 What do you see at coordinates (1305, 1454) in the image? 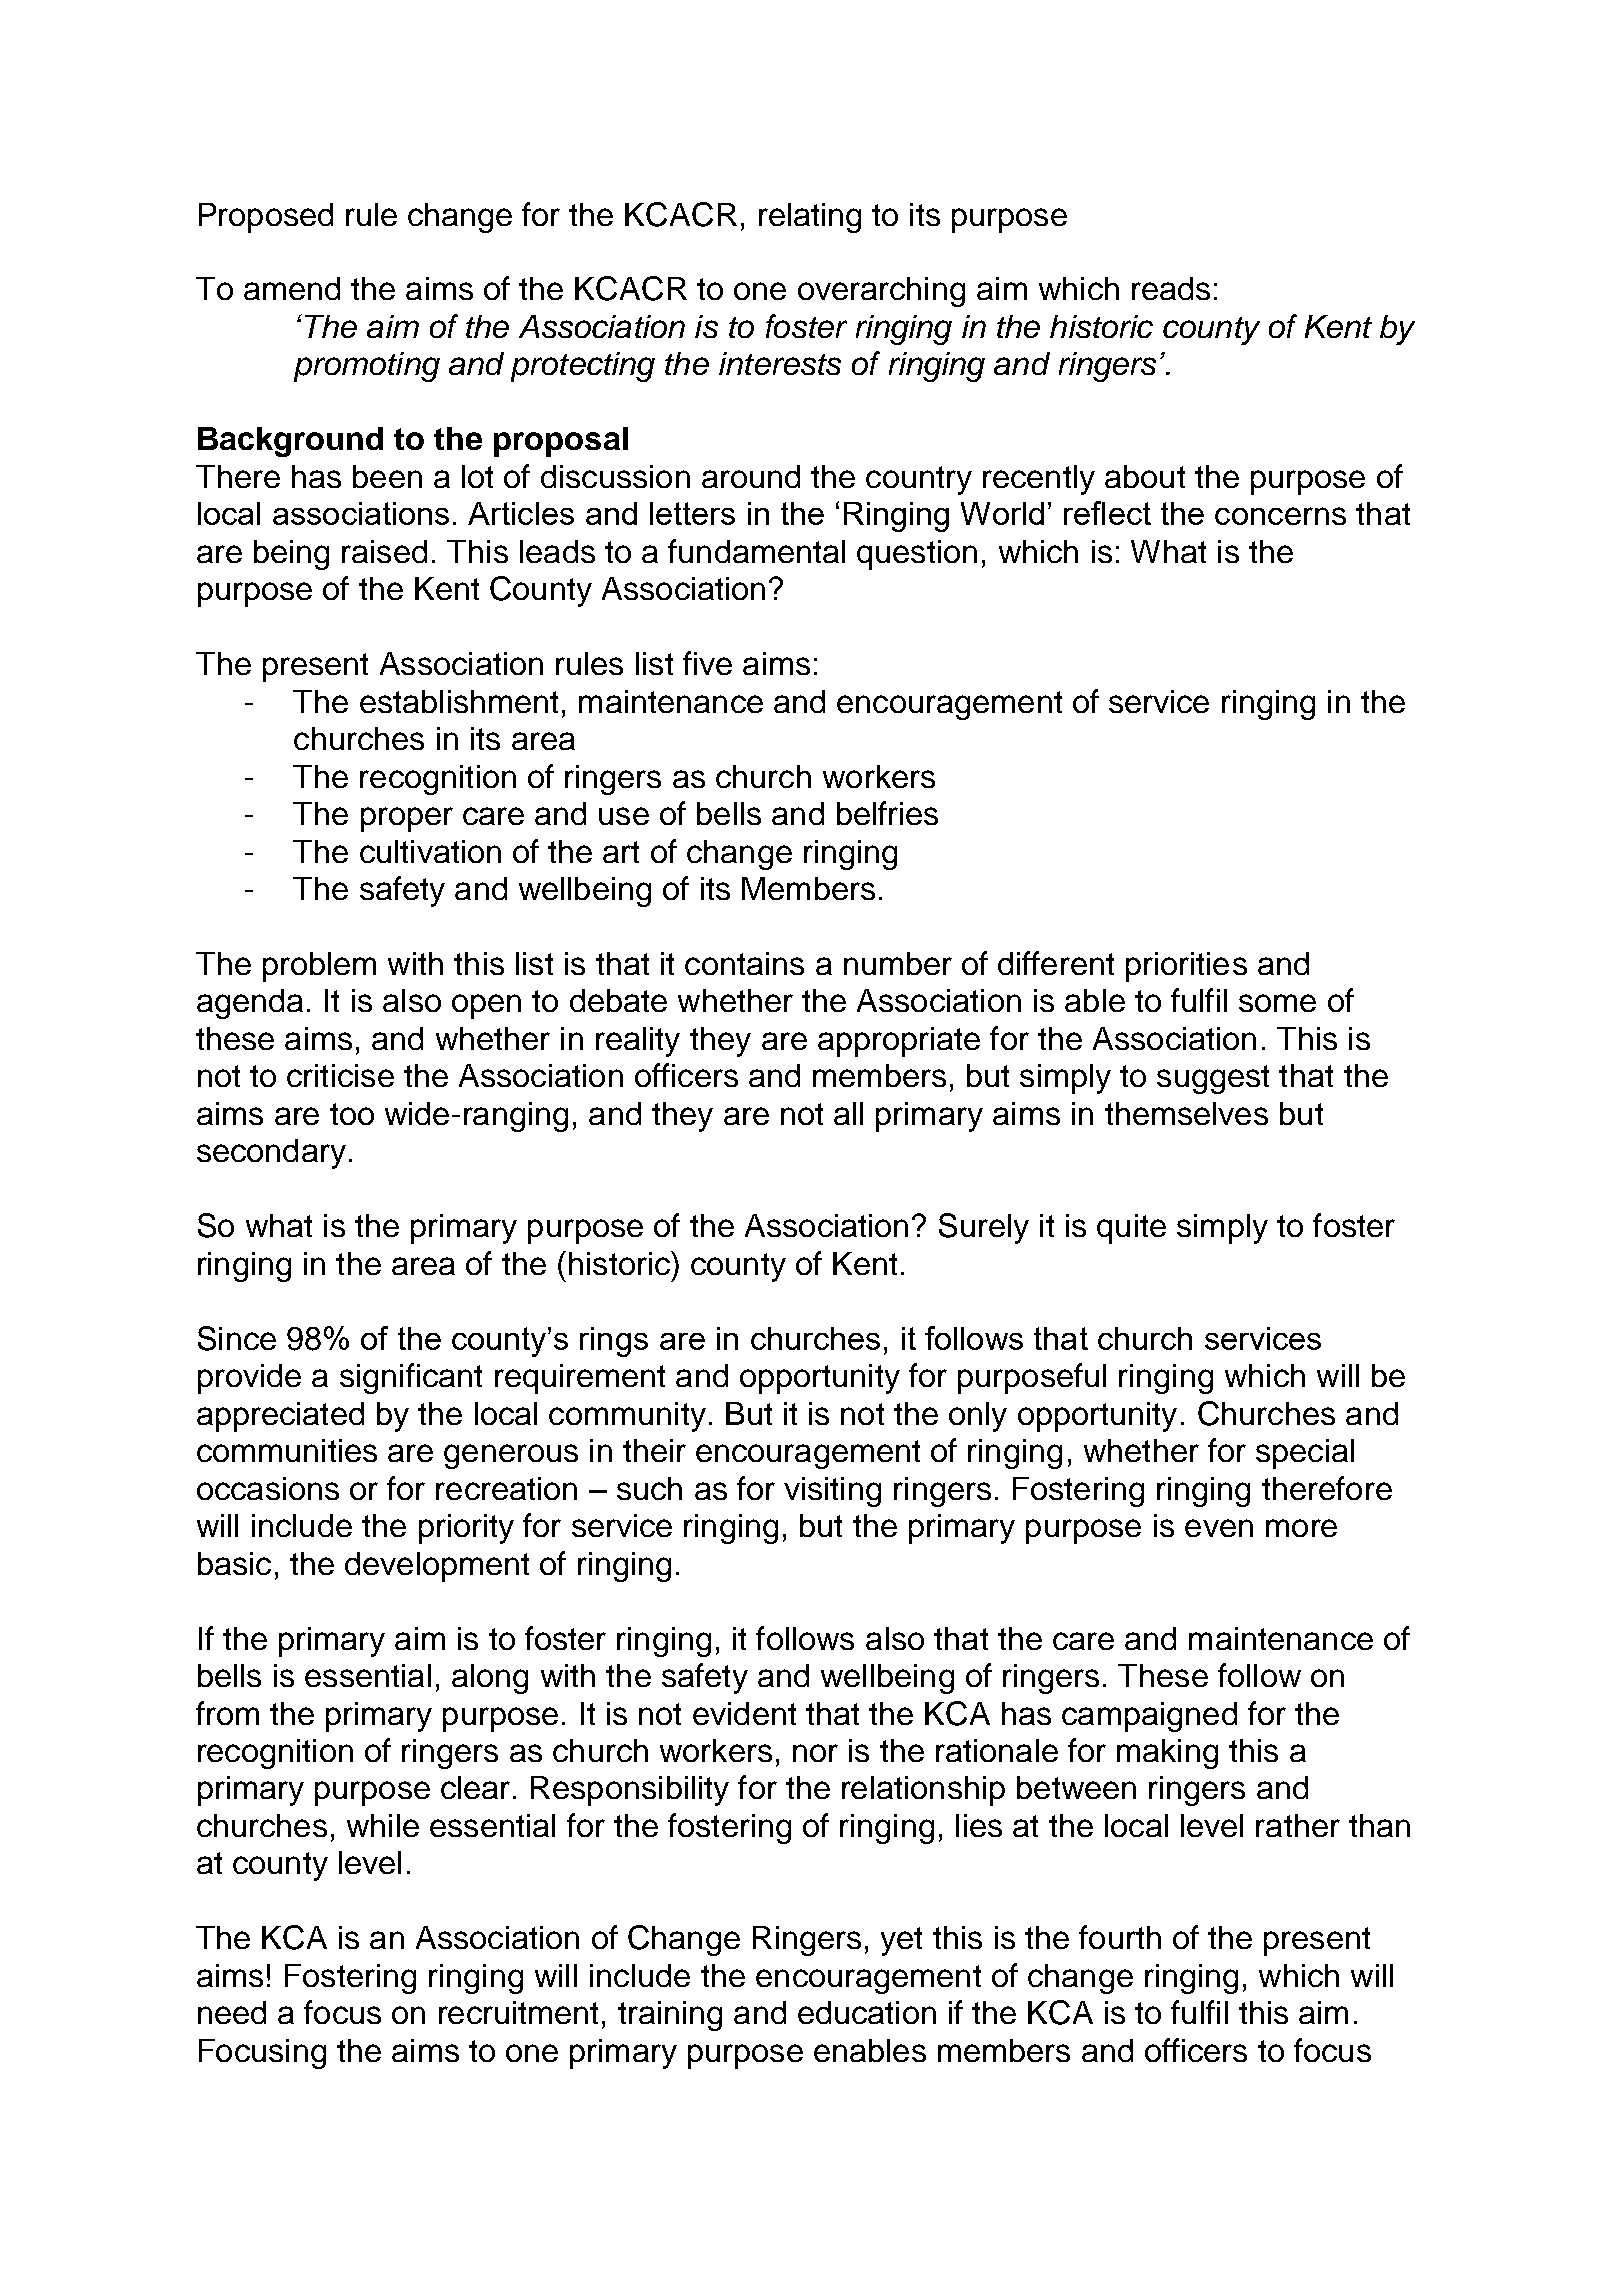
I see `special` at bounding box center [1305, 1454].
